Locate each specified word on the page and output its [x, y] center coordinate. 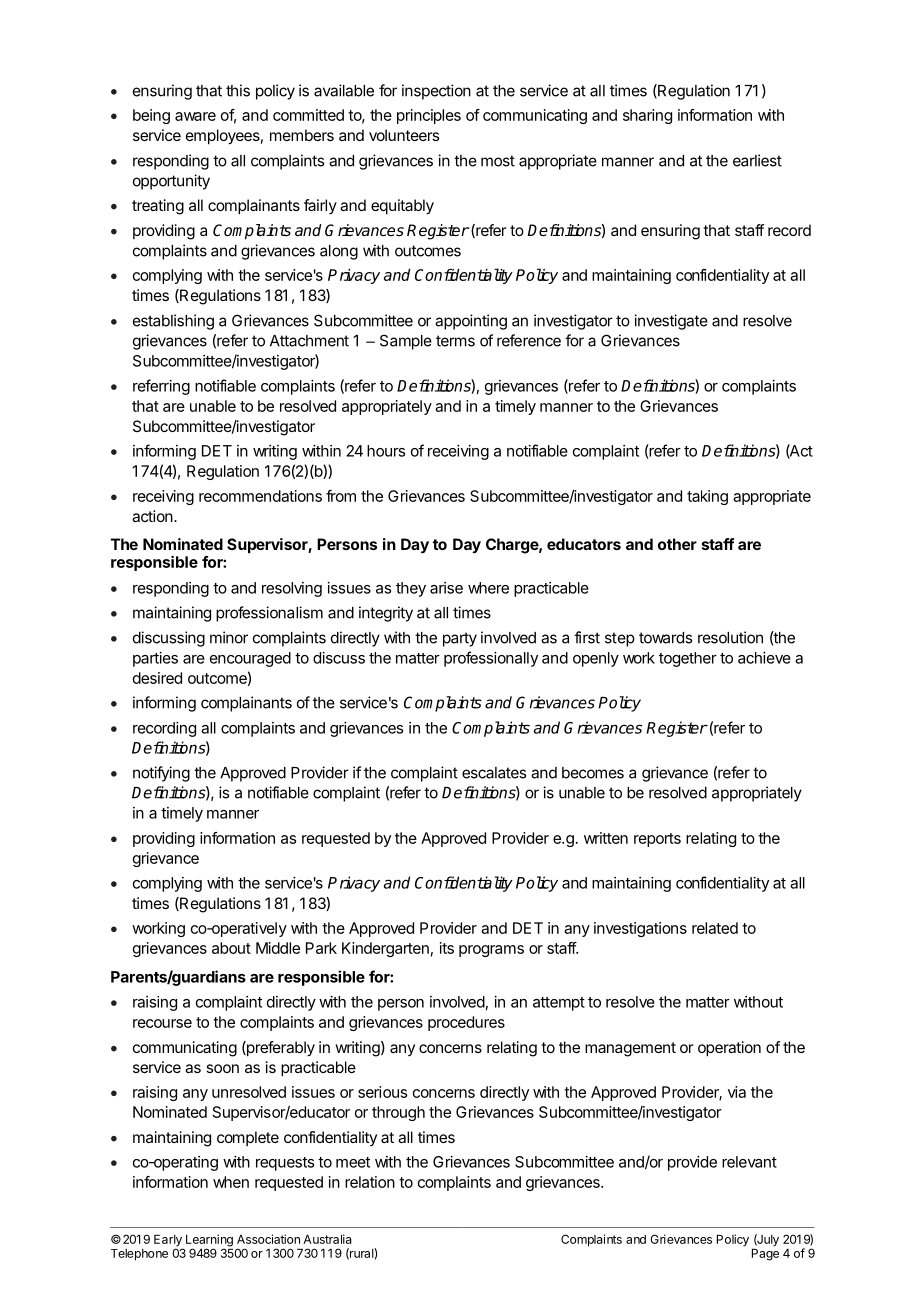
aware [195, 116]
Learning [209, 1241]
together [688, 659]
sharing [647, 116]
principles [429, 116]
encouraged [250, 659]
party [460, 639]
